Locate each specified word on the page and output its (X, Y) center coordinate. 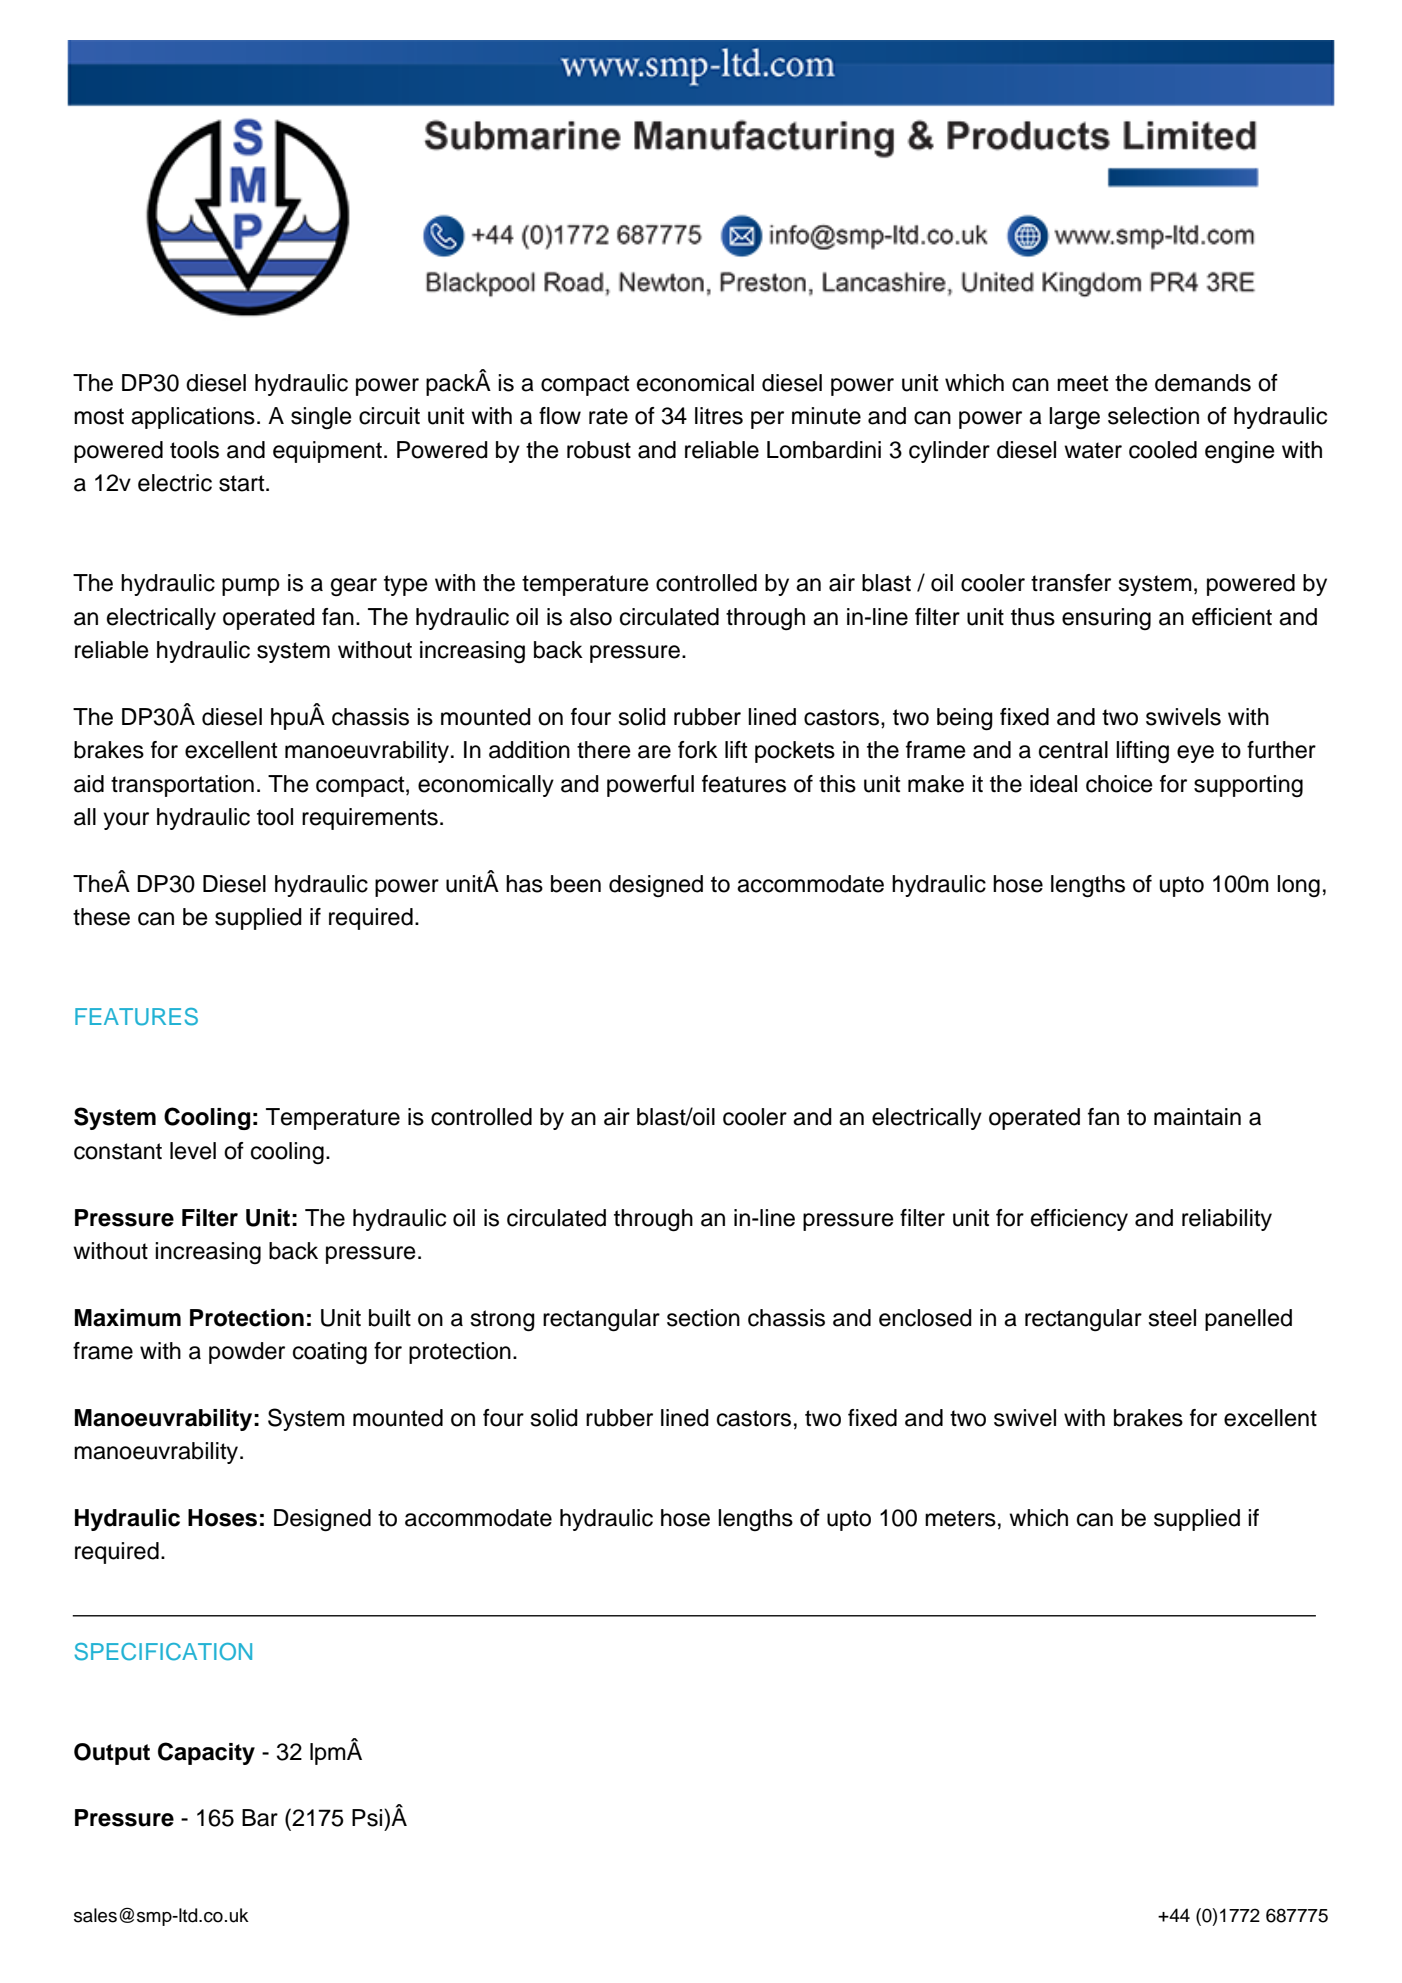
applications (193, 418)
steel (1172, 1318)
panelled (1248, 1320)
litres (719, 416)
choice (1119, 784)
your (126, 821)
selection (1153, 416)
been (576, 884)
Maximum (128, 1318)
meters (960, 1518)
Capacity (206, 1753)
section (703, 1318)
